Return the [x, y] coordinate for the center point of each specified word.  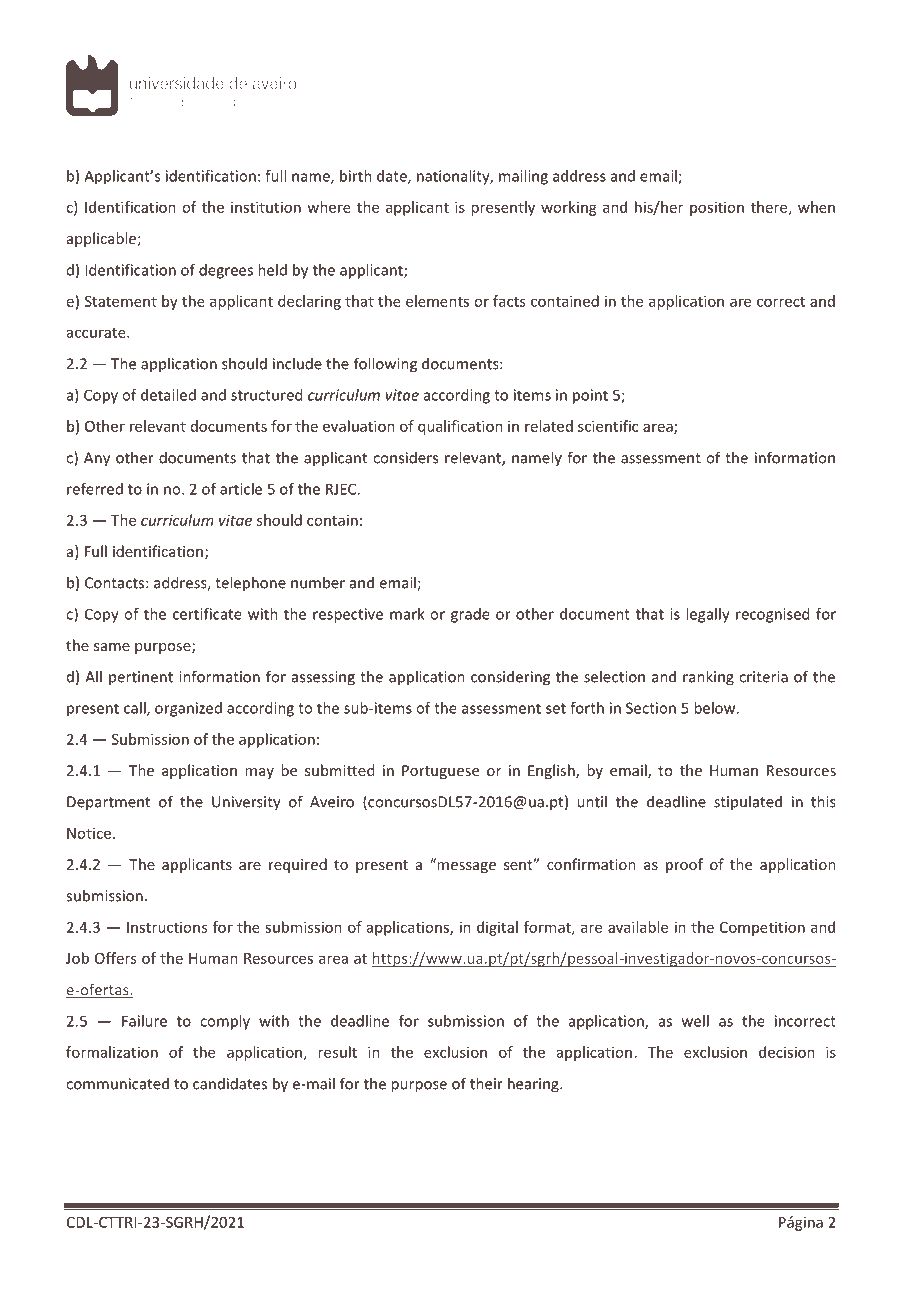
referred [95, 489]
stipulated [748, 802]
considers [405, 457]
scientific [608, 426]
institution [266, 207]
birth [356, 176]
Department [108, 803]
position [717, 208]
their [486, 1083]
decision [787, 1052]
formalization [112, 1052]
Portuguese [440, 772]
